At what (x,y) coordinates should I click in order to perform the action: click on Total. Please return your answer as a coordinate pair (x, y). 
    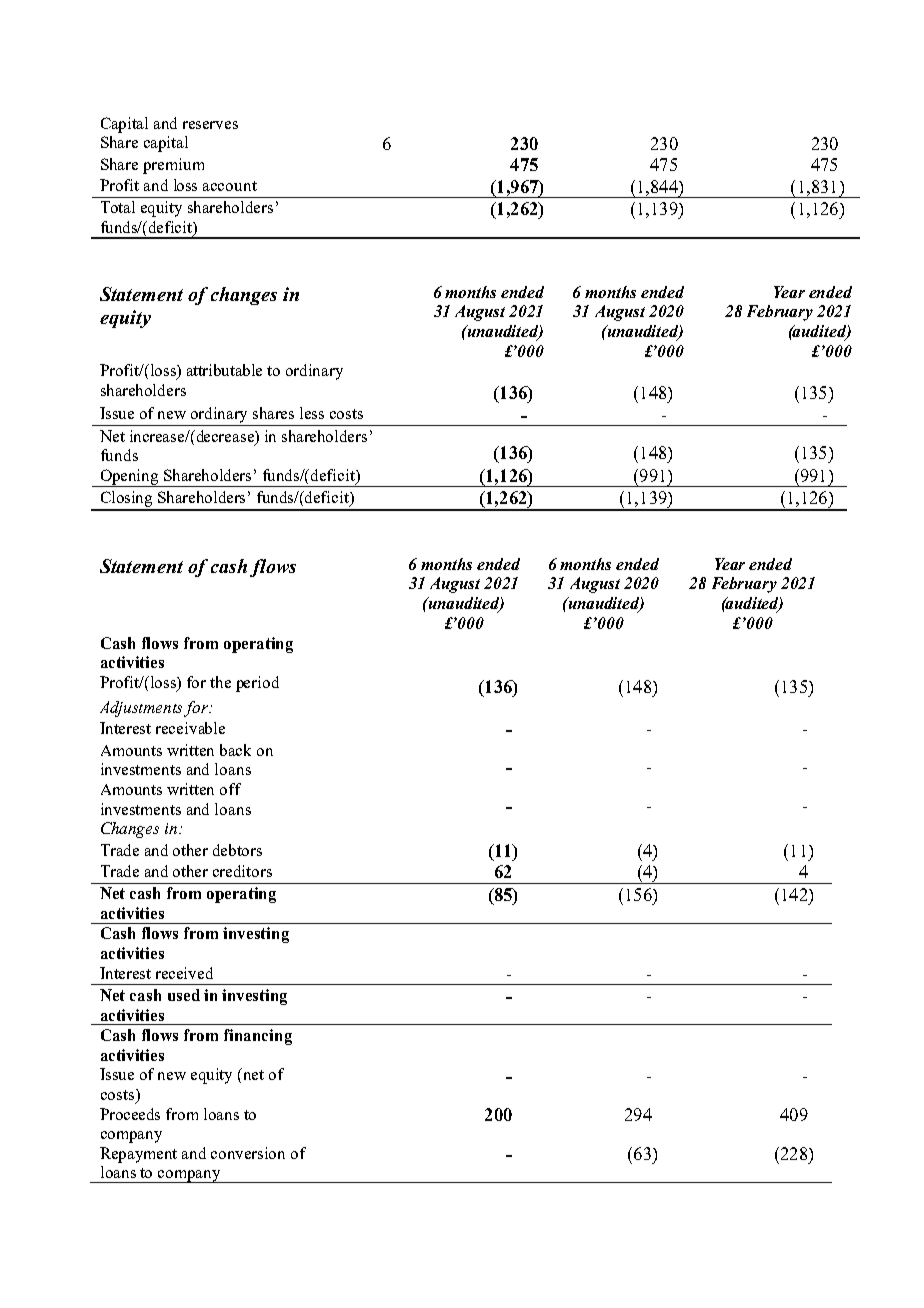
    Looking at the image, I should click on (118, 207).
